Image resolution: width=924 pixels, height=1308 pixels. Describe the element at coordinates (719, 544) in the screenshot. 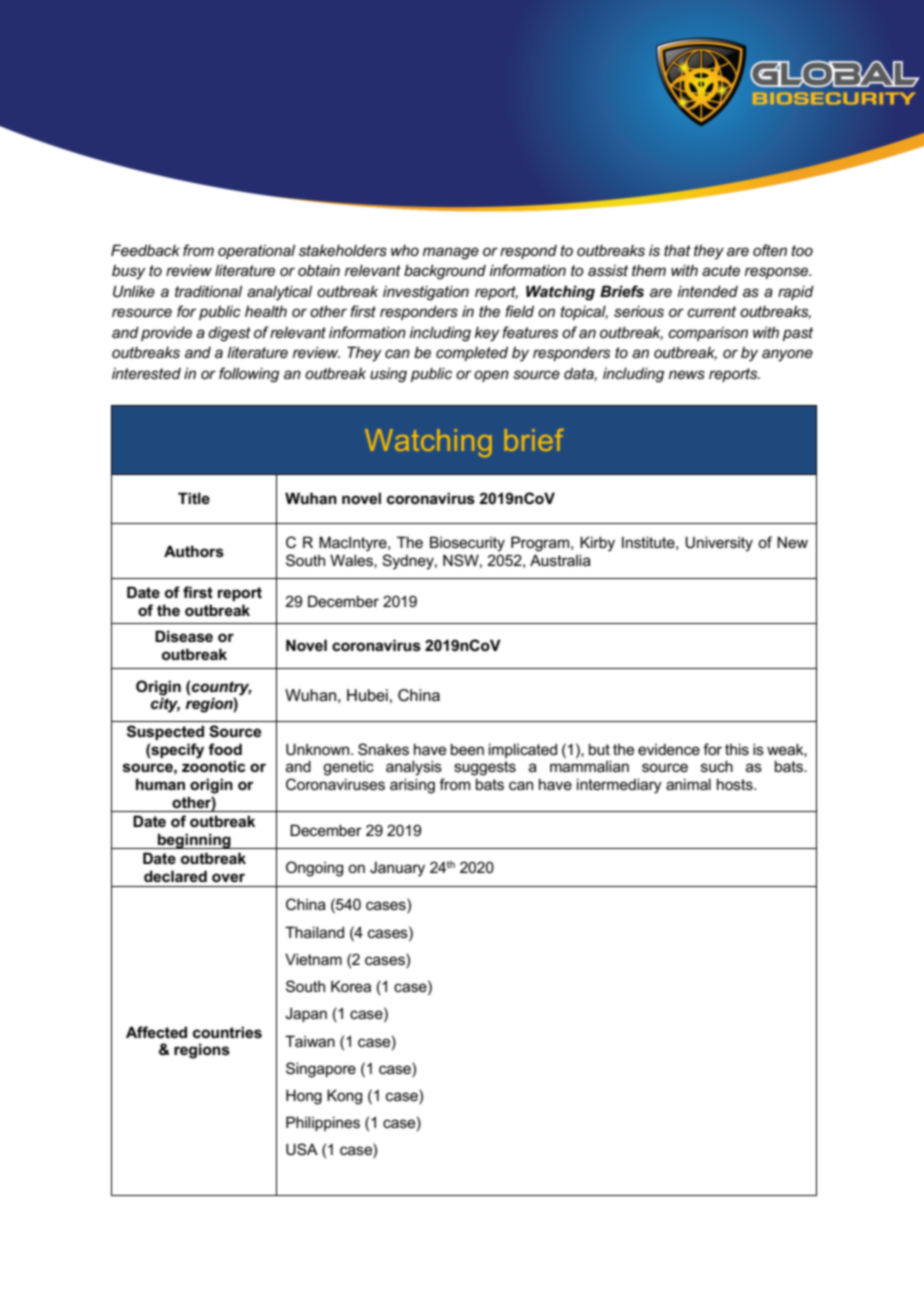

I see `University` at that location.
